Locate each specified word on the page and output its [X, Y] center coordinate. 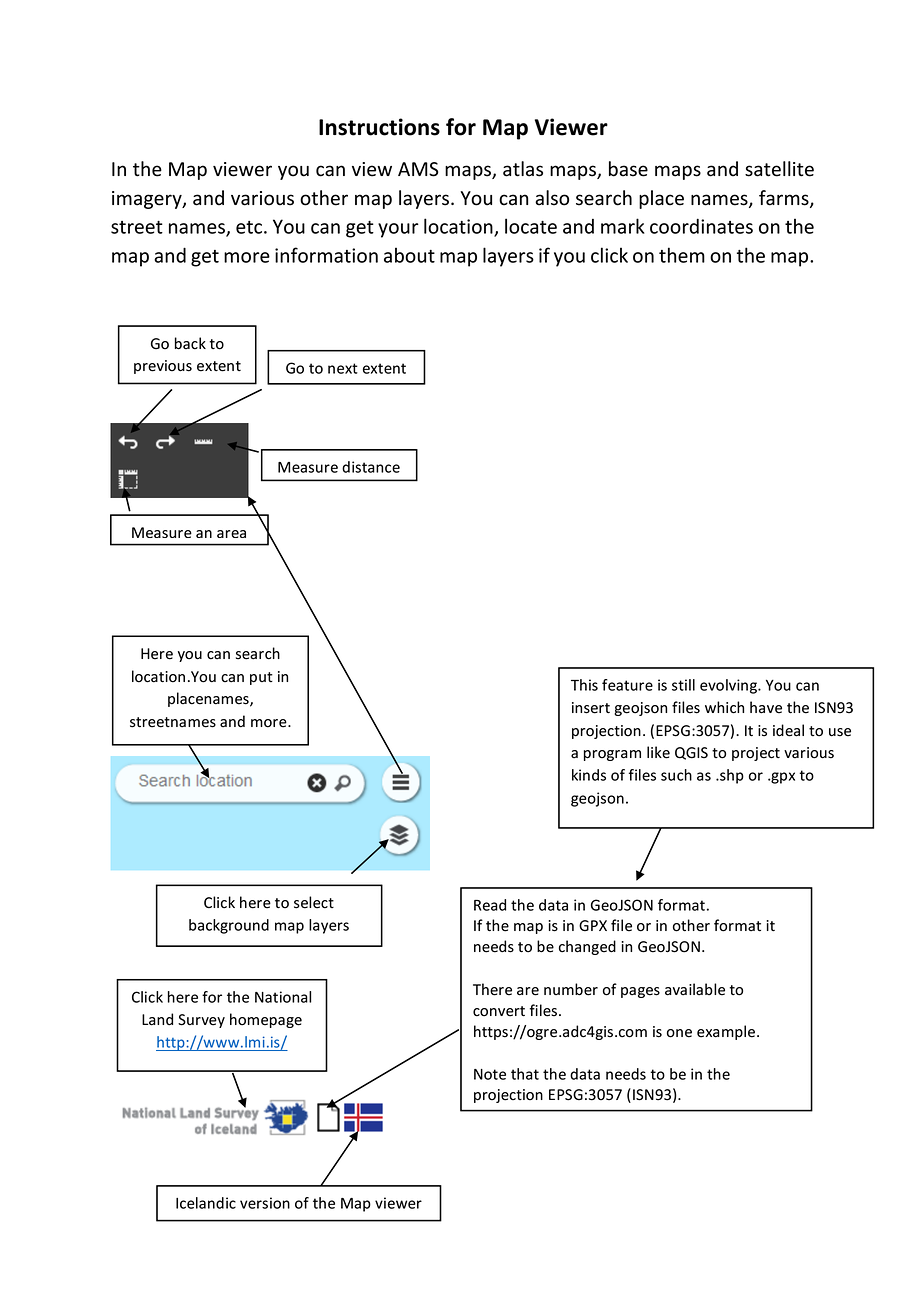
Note [490, 1074]
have [766, 707]
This [584, 685]
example [726, 1032]
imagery [148, 200]
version [265, 1203]
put [261, 678]
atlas [523, 169]
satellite [779, 169]
